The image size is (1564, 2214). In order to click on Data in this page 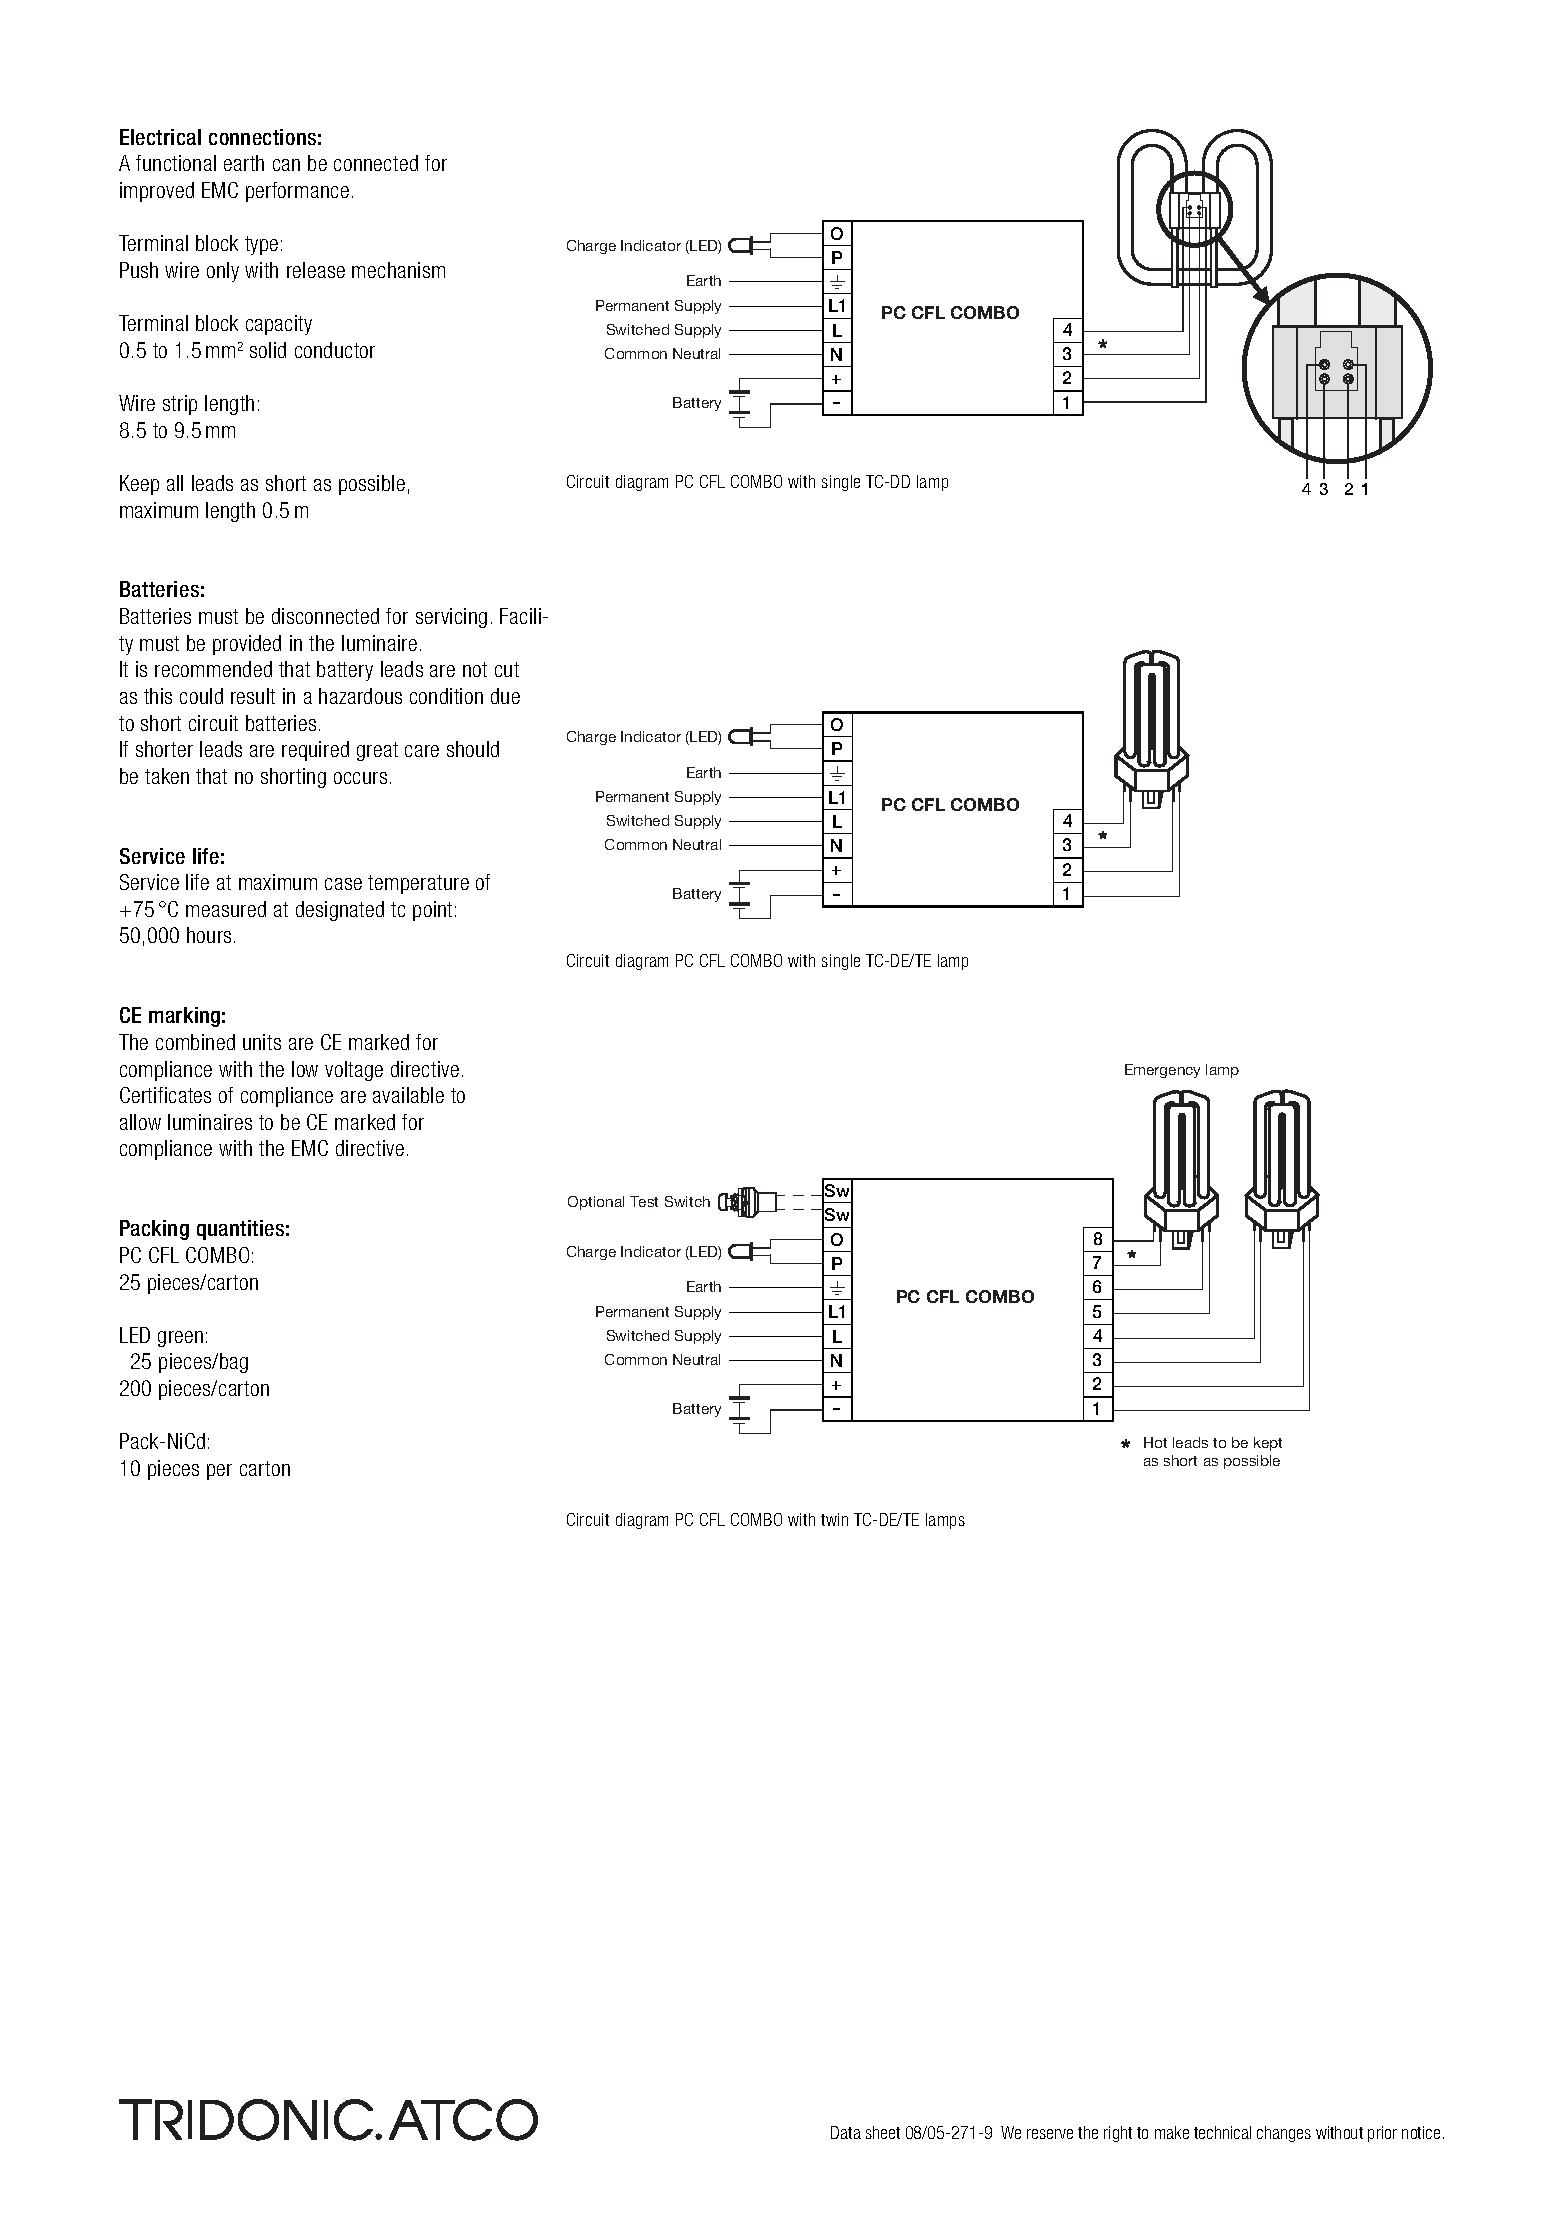, I will do `click(846, 2132)`.
